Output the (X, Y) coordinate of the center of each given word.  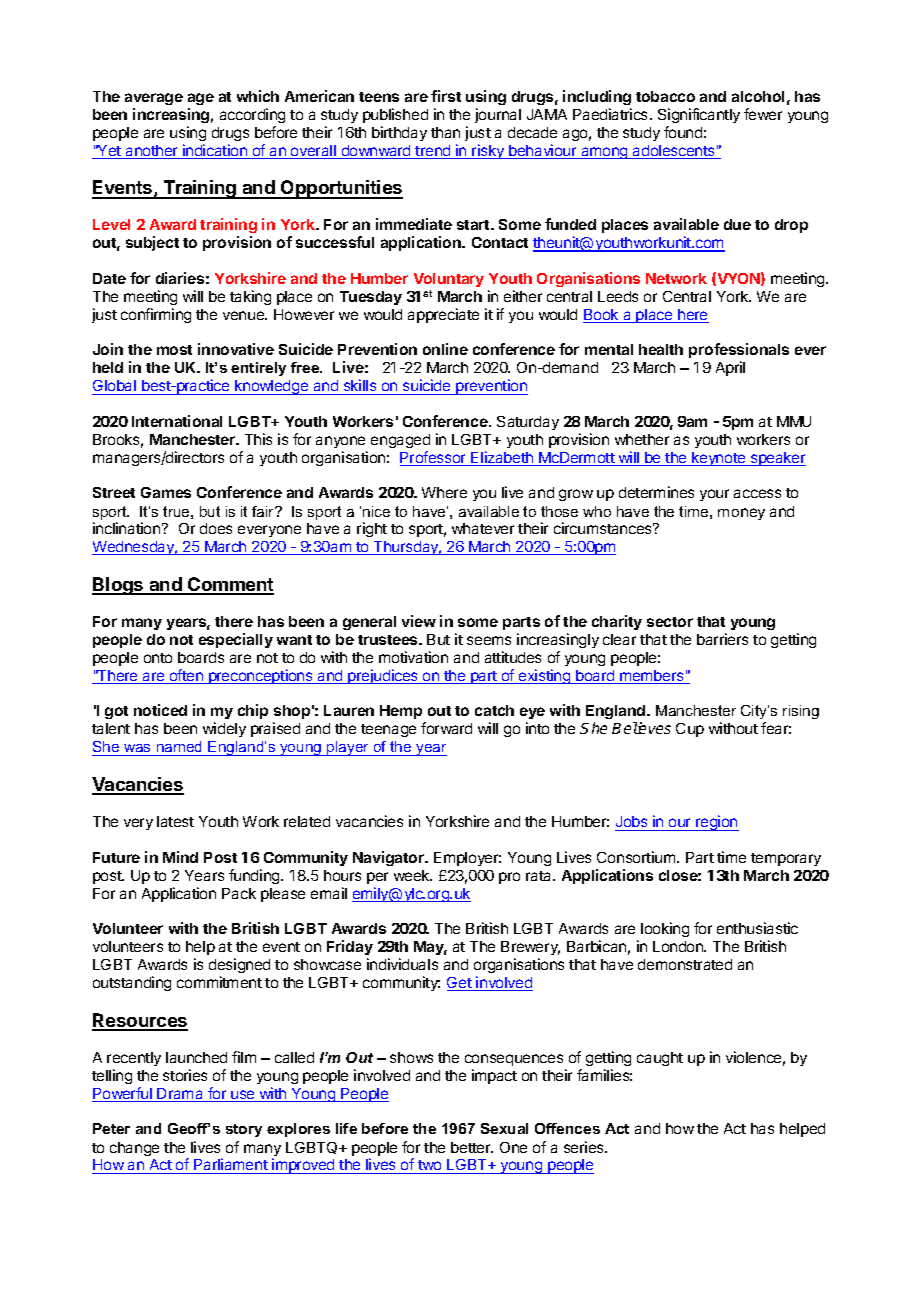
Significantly (699, 115)
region (716, 823)
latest (175, 821)
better (472, 1147)
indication (215, 151)
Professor (434, 458)
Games (166, 492)
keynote (719, 459)
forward (446, 728)
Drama (181, 1095)
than (445, 132)
